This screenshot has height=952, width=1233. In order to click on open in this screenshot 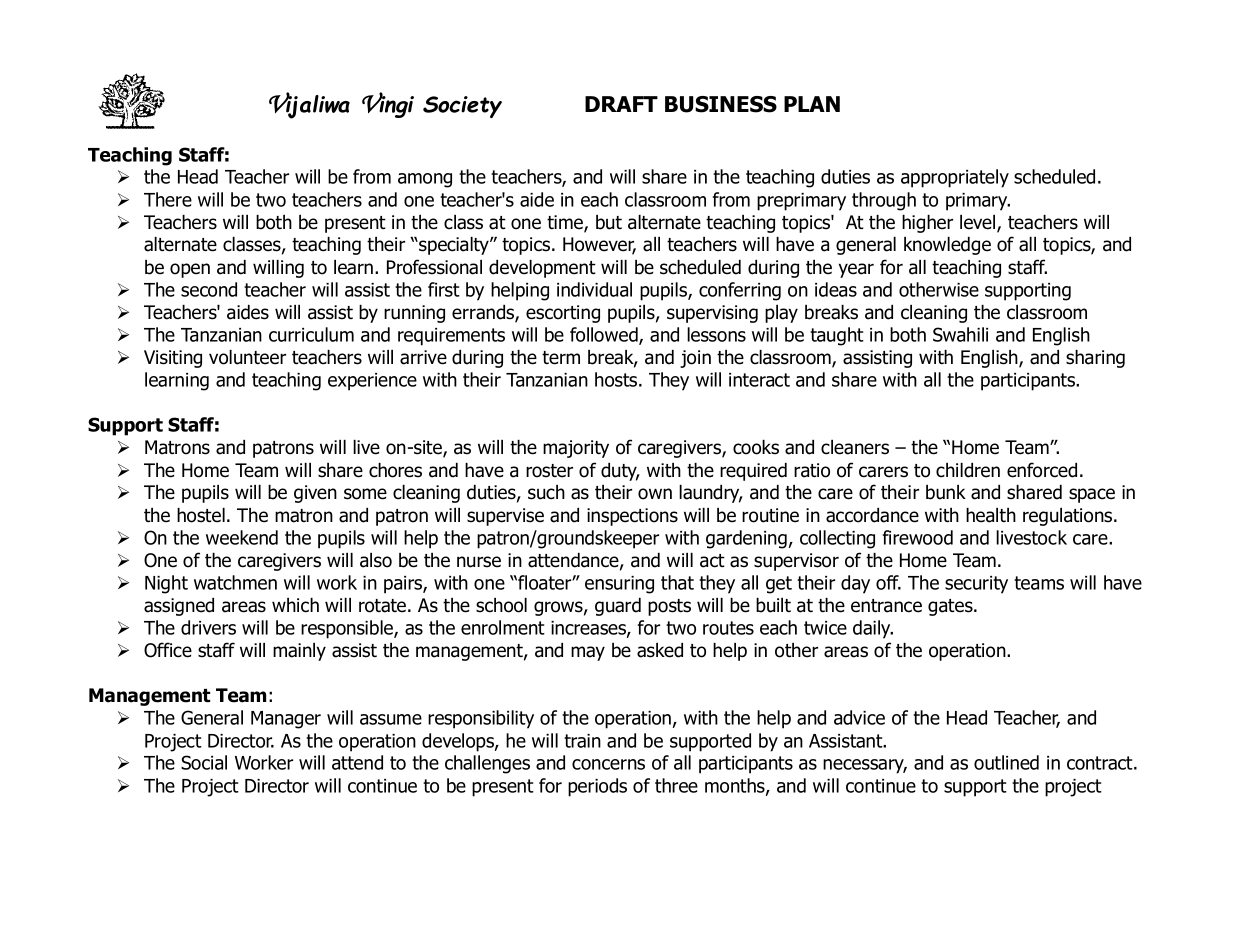, I will do `click(190, 270)`.
